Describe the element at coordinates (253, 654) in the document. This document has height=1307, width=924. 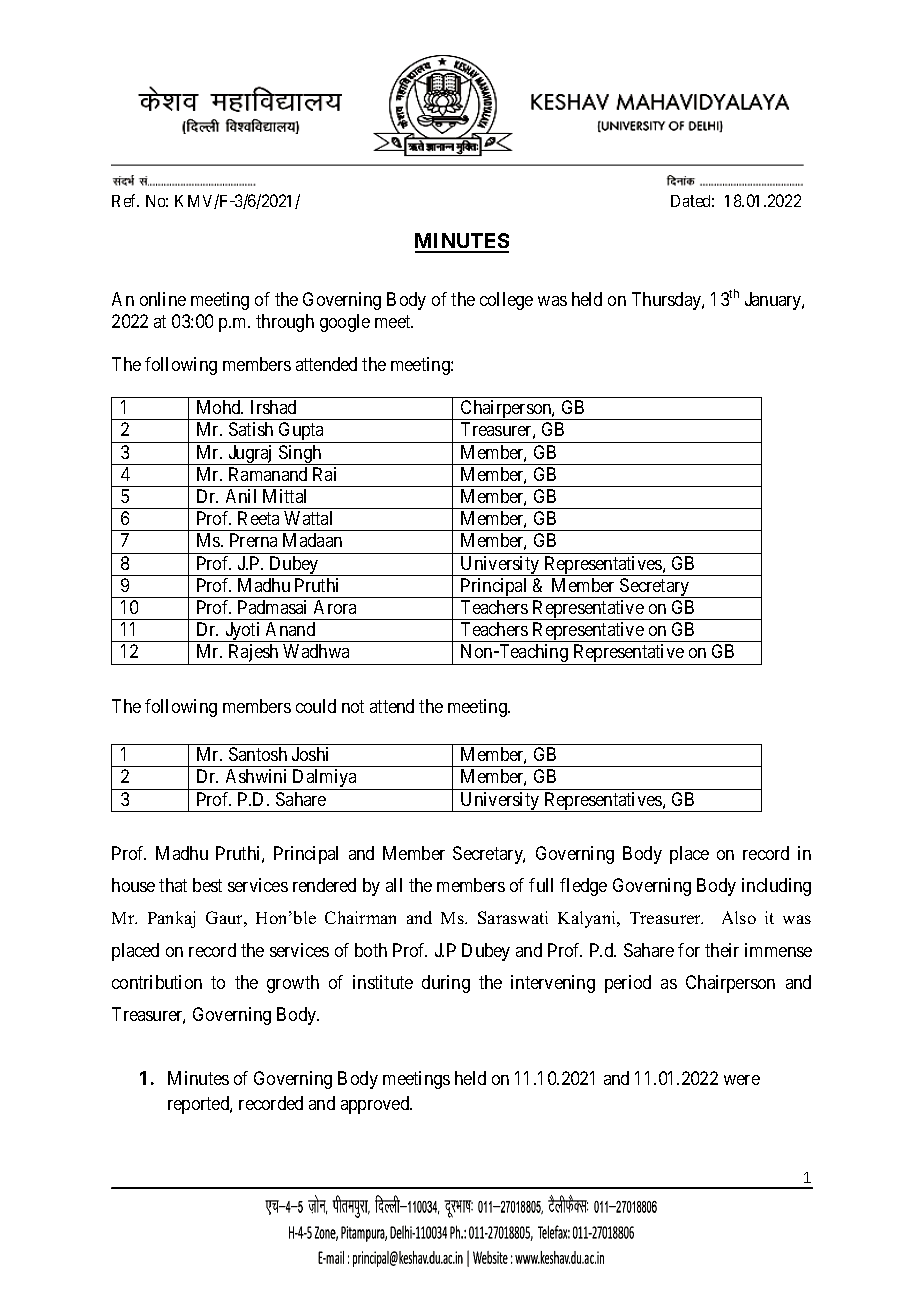
I see `Rajesh` at that location.
